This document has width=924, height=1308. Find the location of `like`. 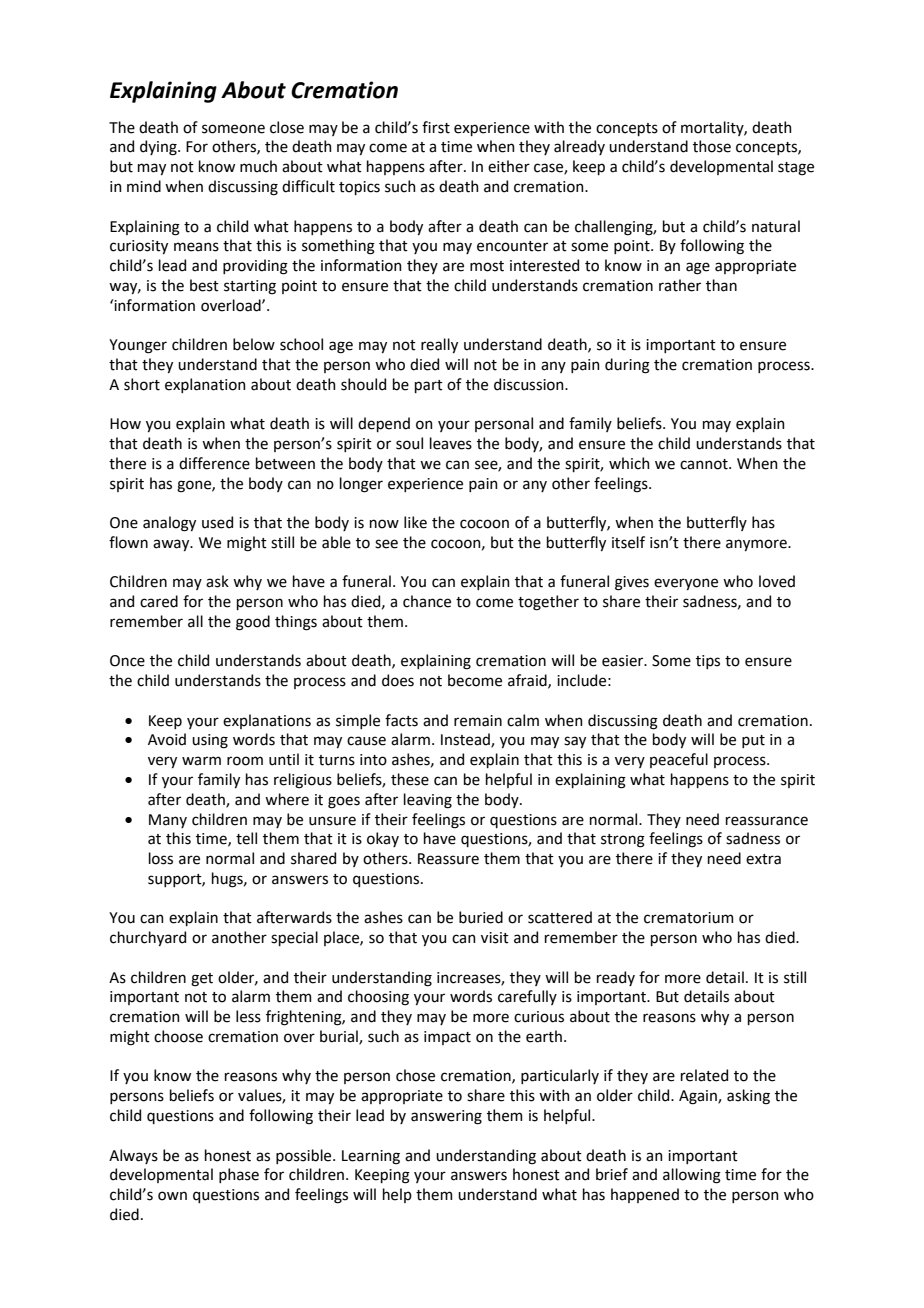

like is located at coordinates (415, 522).
